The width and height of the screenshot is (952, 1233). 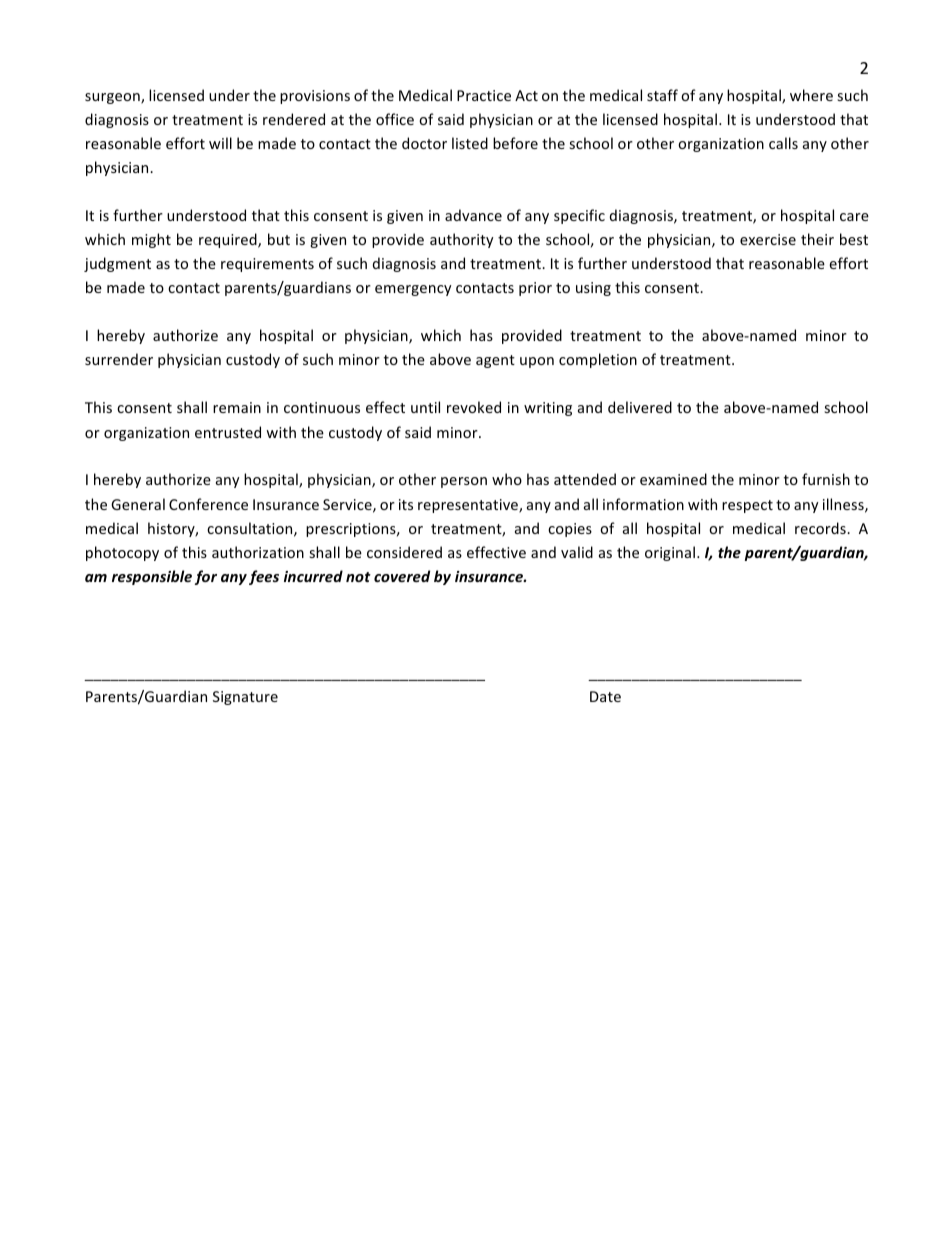 I want to click on remain, so click(x=237, y=407).
